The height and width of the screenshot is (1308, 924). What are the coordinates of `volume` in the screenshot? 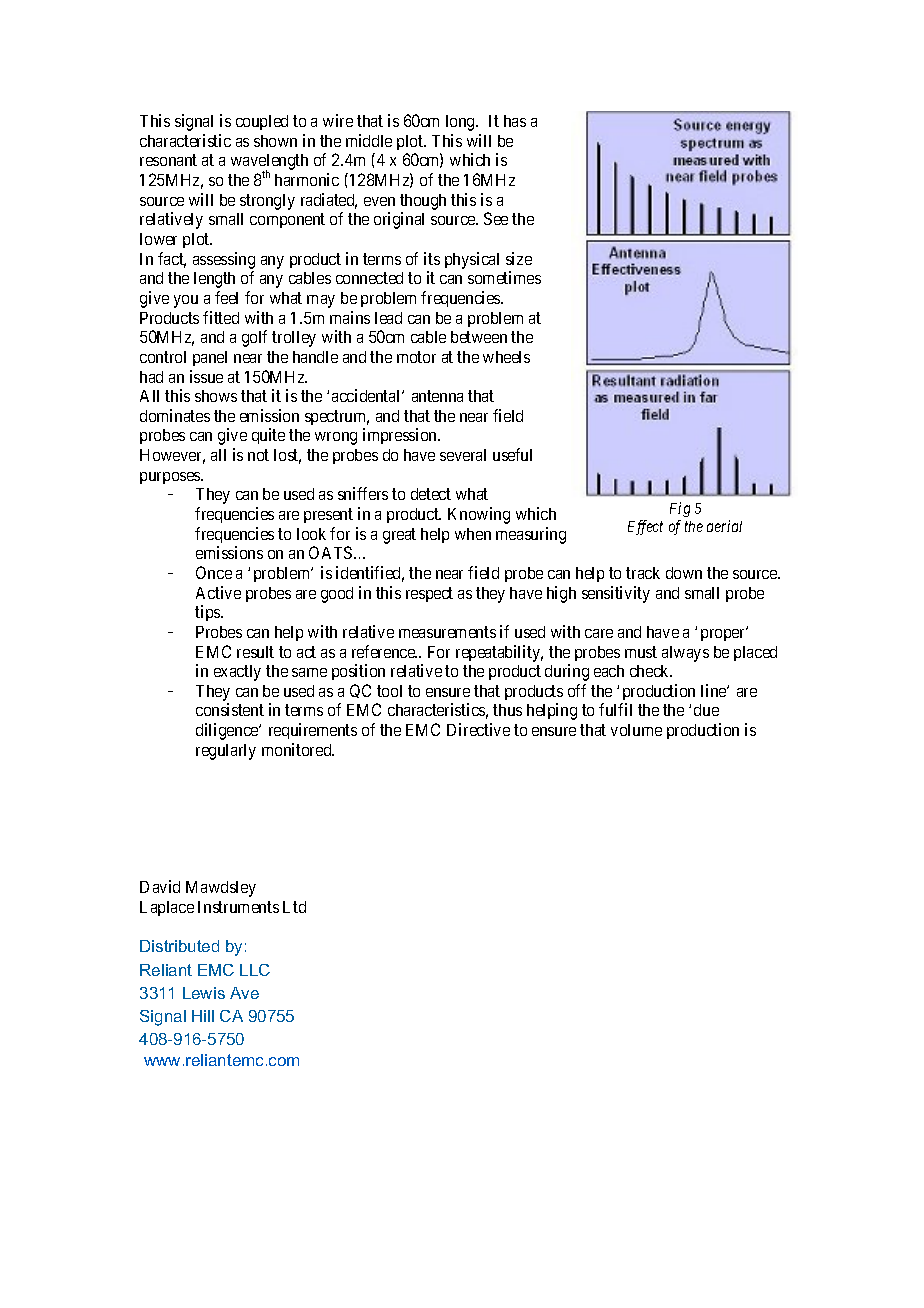 It's located at (636, 730).
